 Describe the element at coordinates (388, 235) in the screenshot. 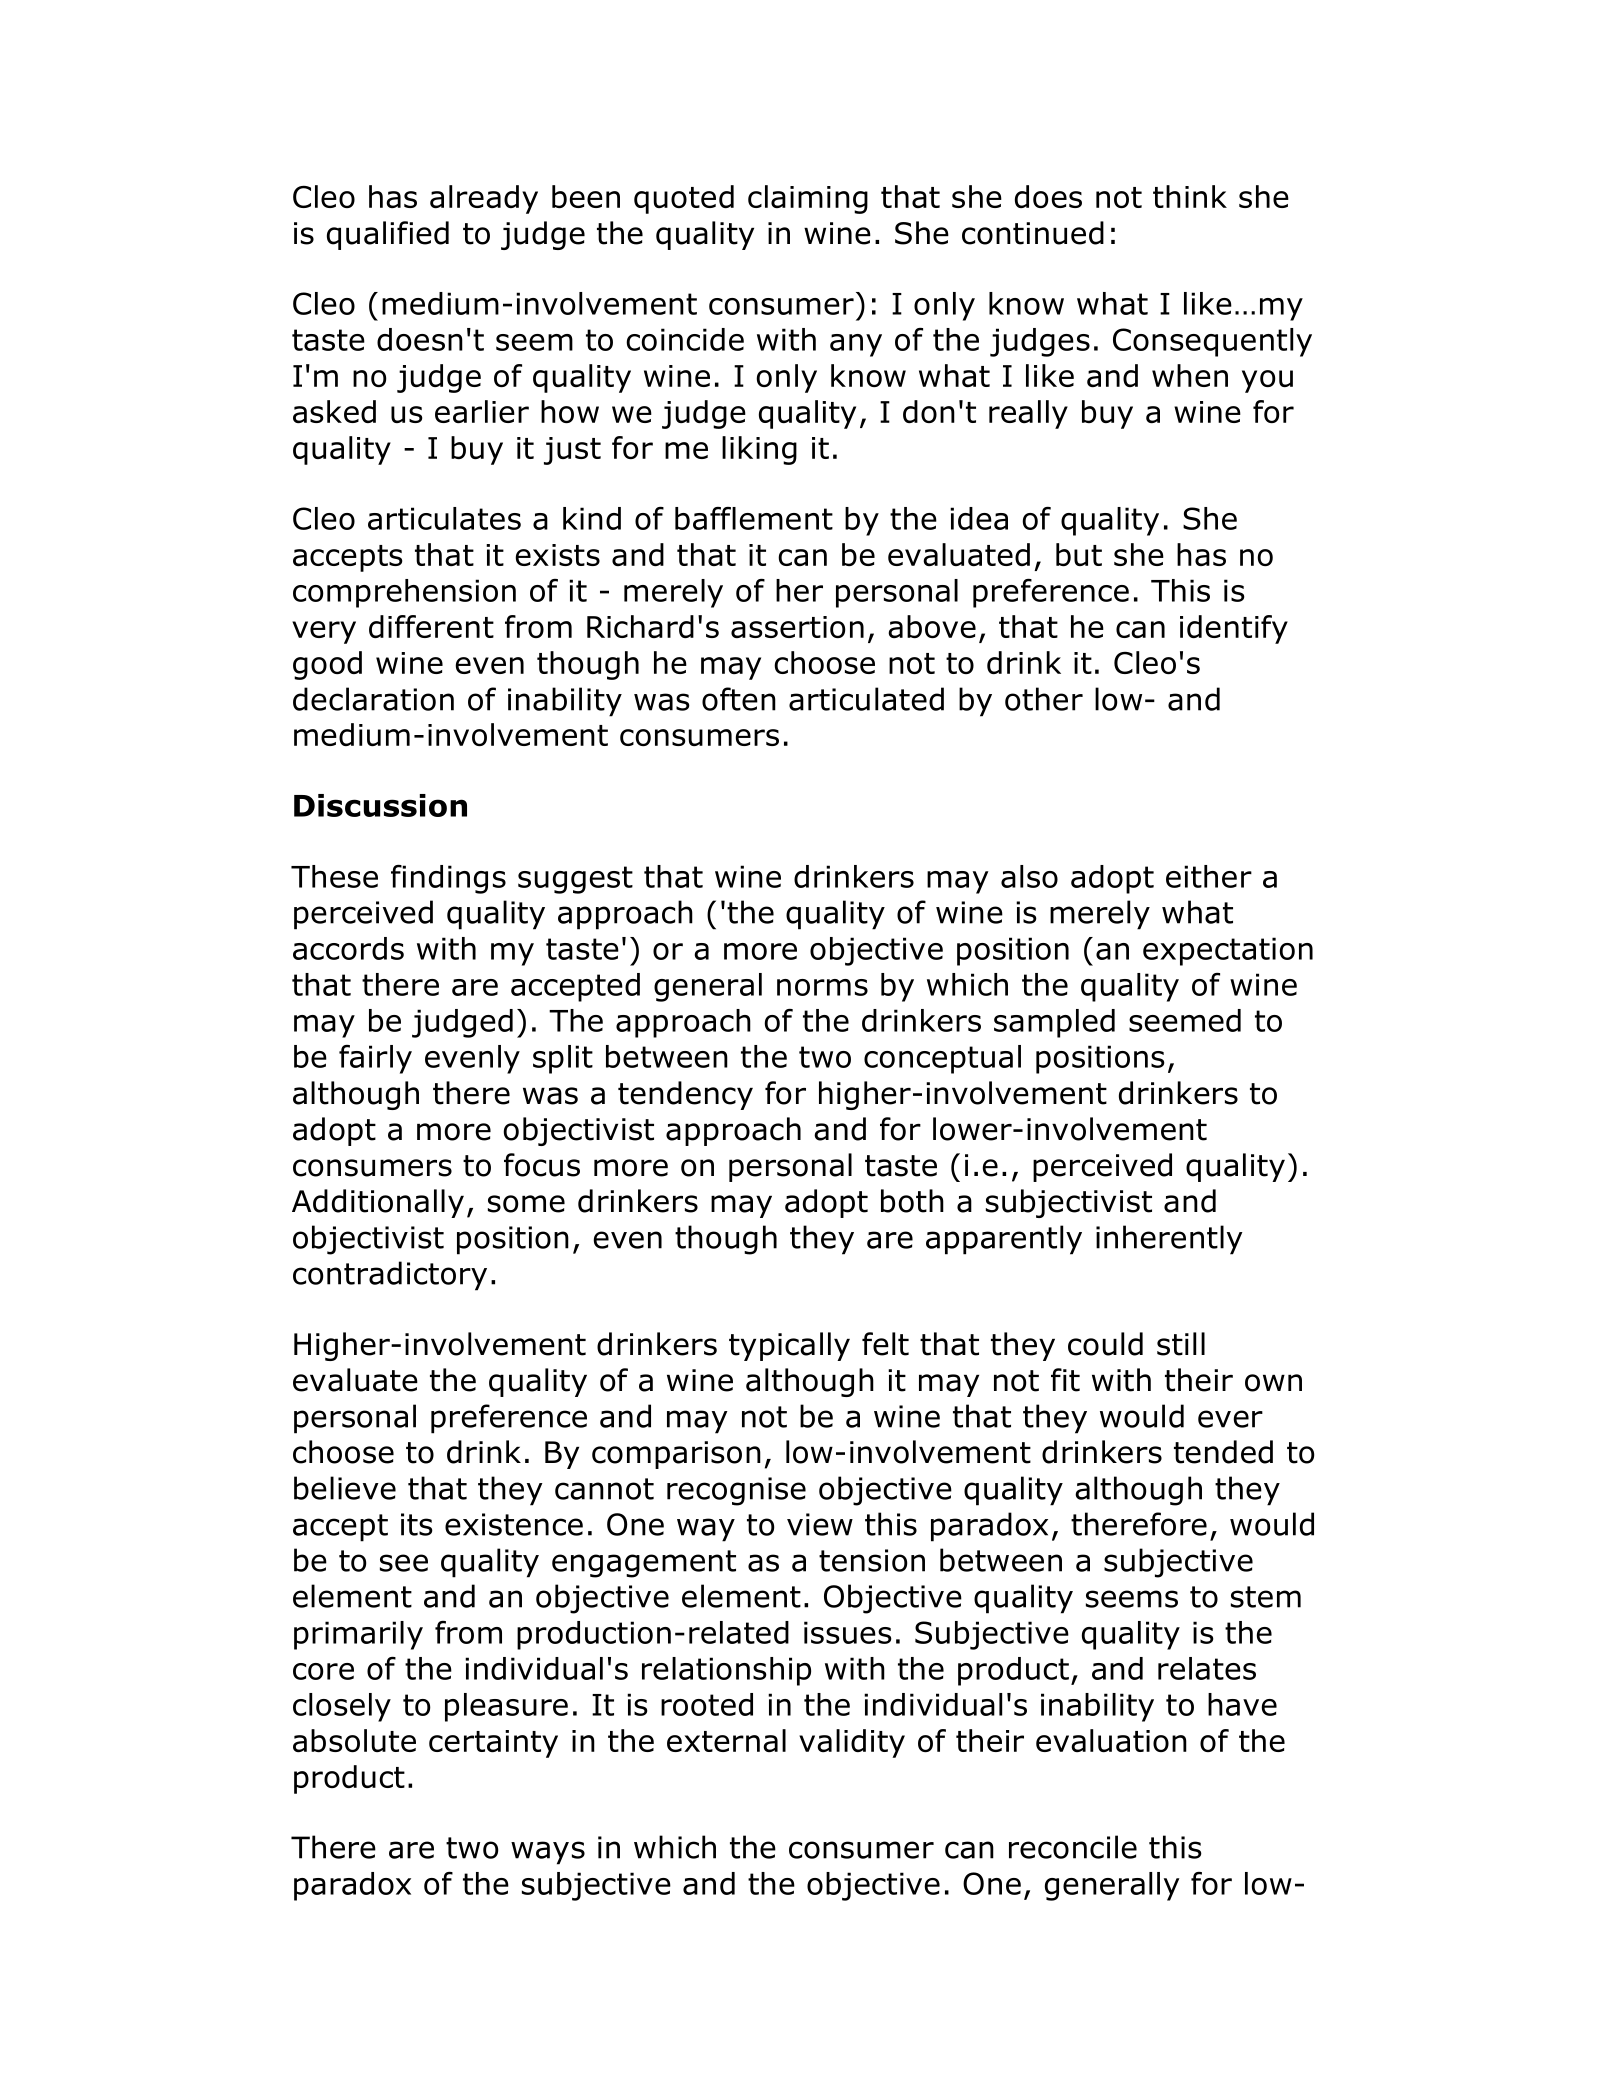

I see `qualified` at that location.
